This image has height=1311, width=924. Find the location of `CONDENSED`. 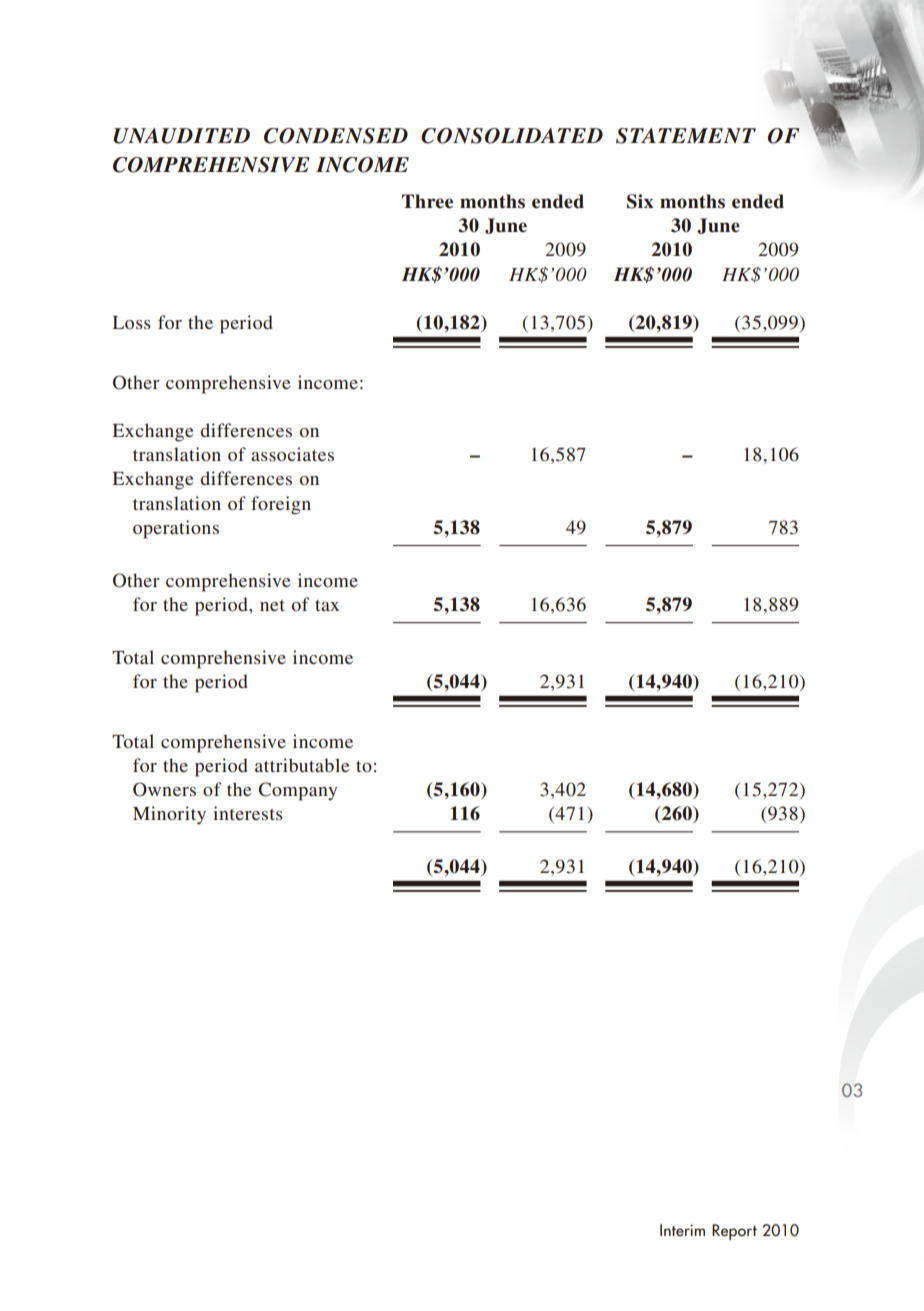

CONDENSED is located at coordinates (336, 136).
